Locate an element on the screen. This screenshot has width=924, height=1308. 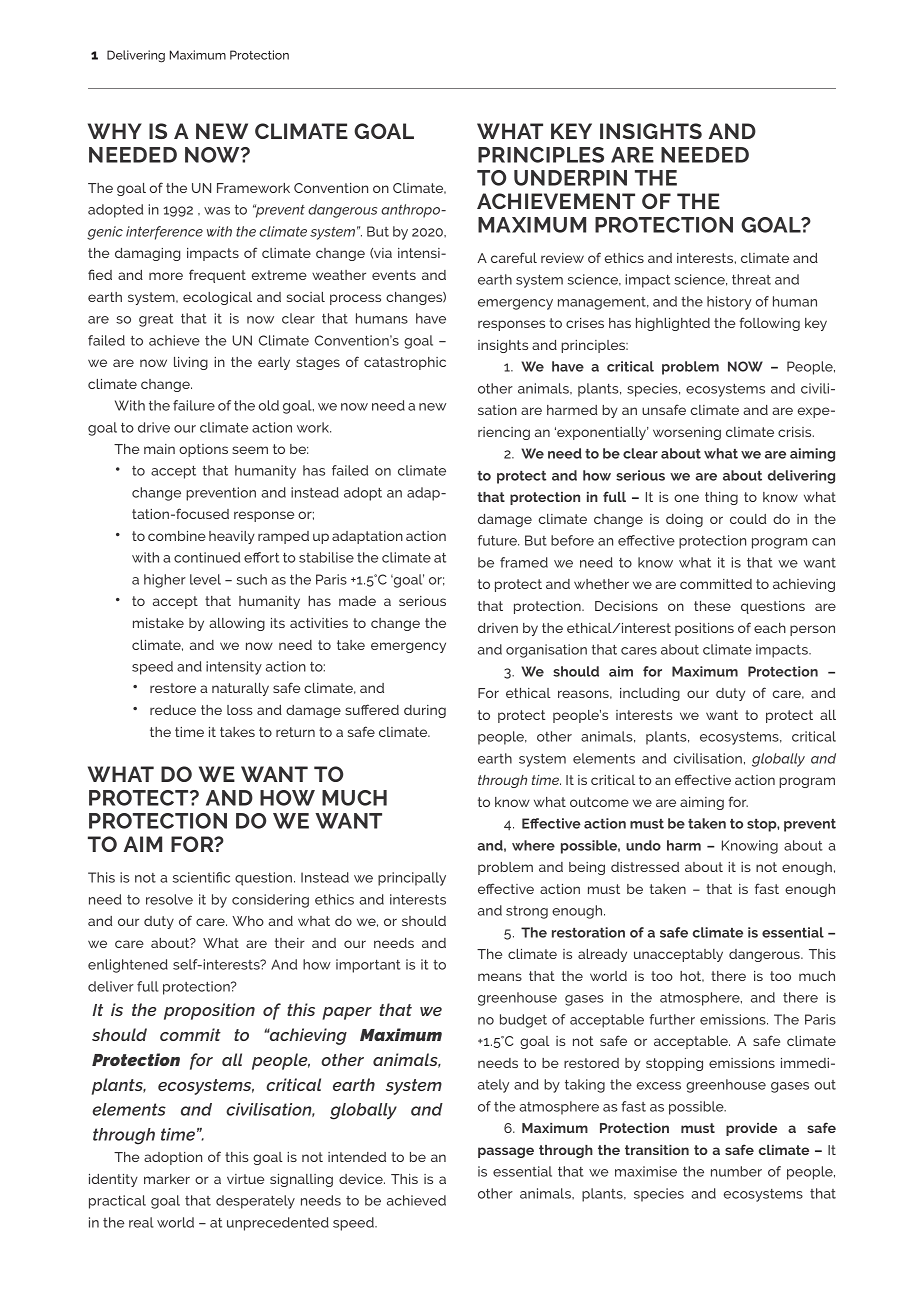
threat is located at coordinates (751, 279).
